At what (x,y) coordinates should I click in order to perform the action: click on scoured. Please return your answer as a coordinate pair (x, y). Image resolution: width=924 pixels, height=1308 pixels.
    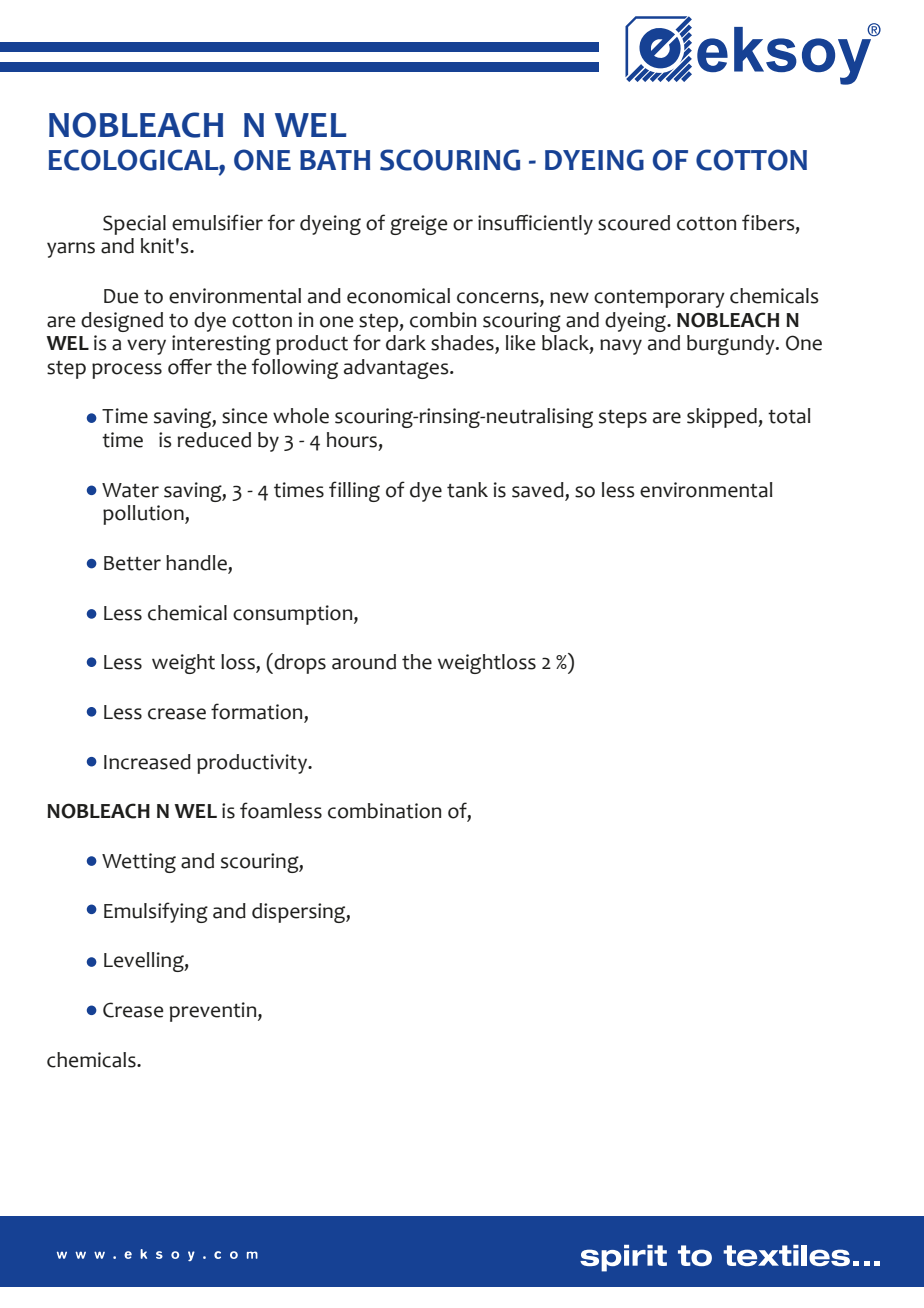
    Looking at the image, I should click on (634, 223).
